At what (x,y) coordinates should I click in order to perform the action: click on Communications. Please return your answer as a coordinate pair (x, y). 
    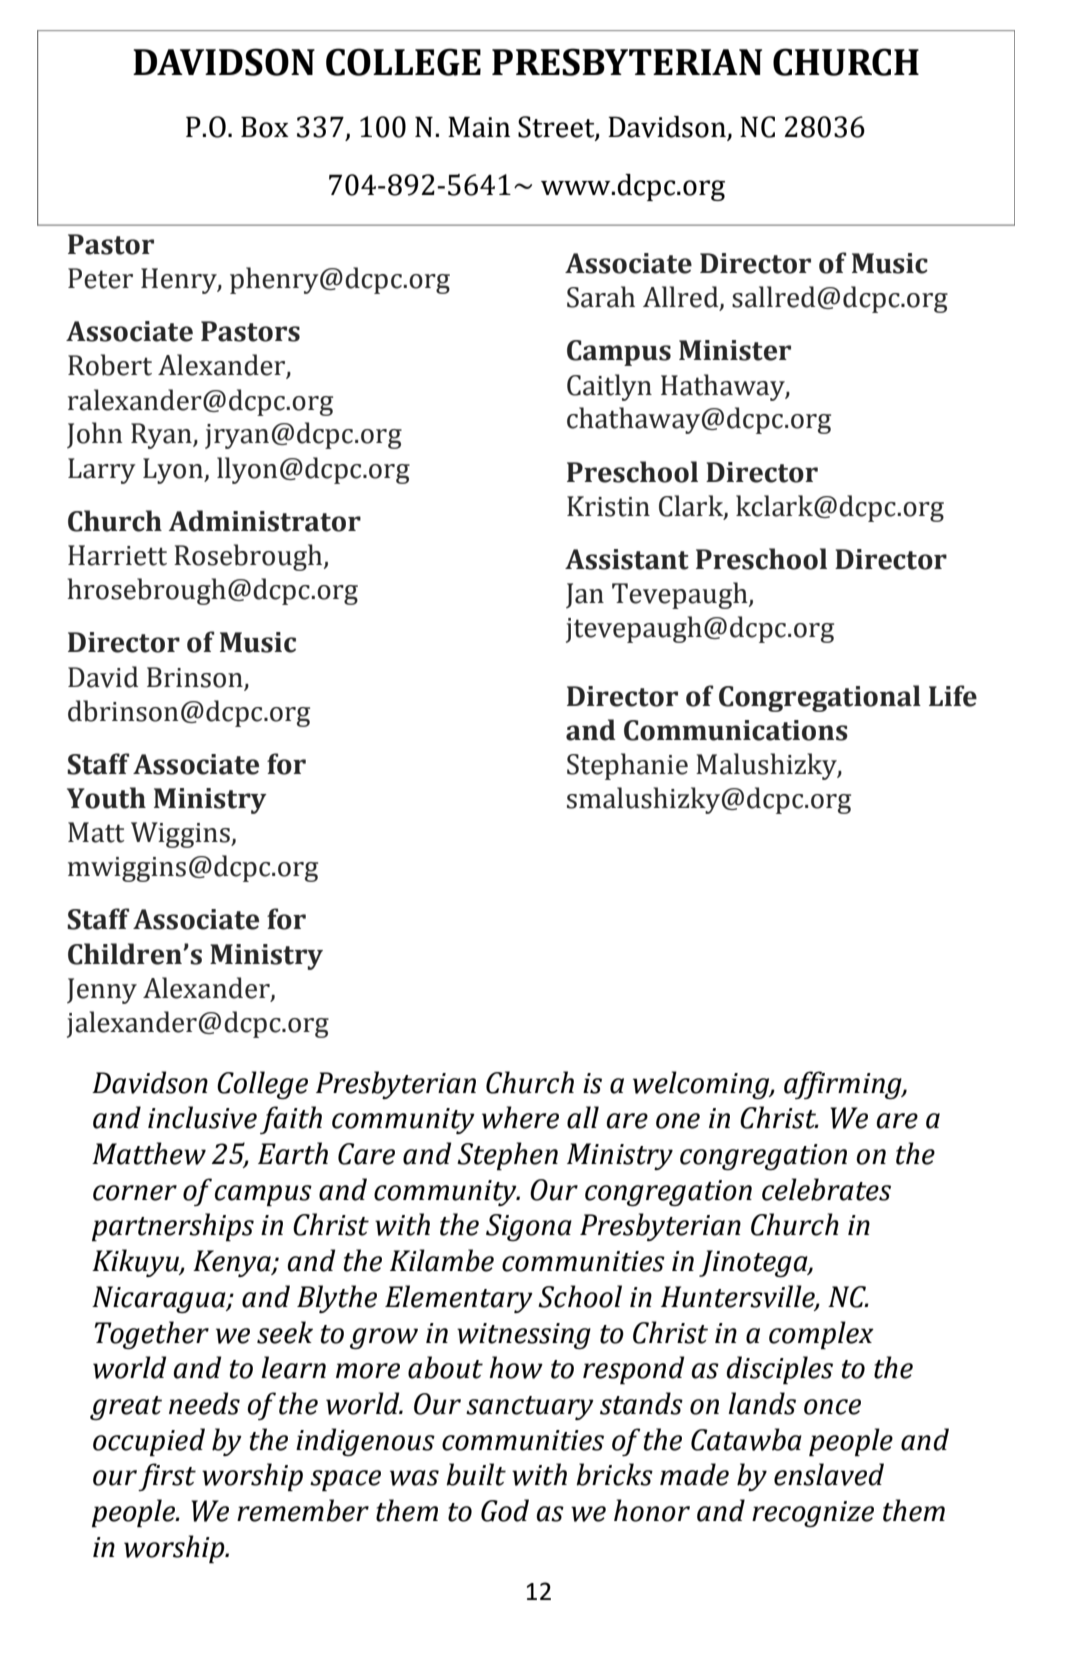
    Looking at the image, I should click on (736, 730).
